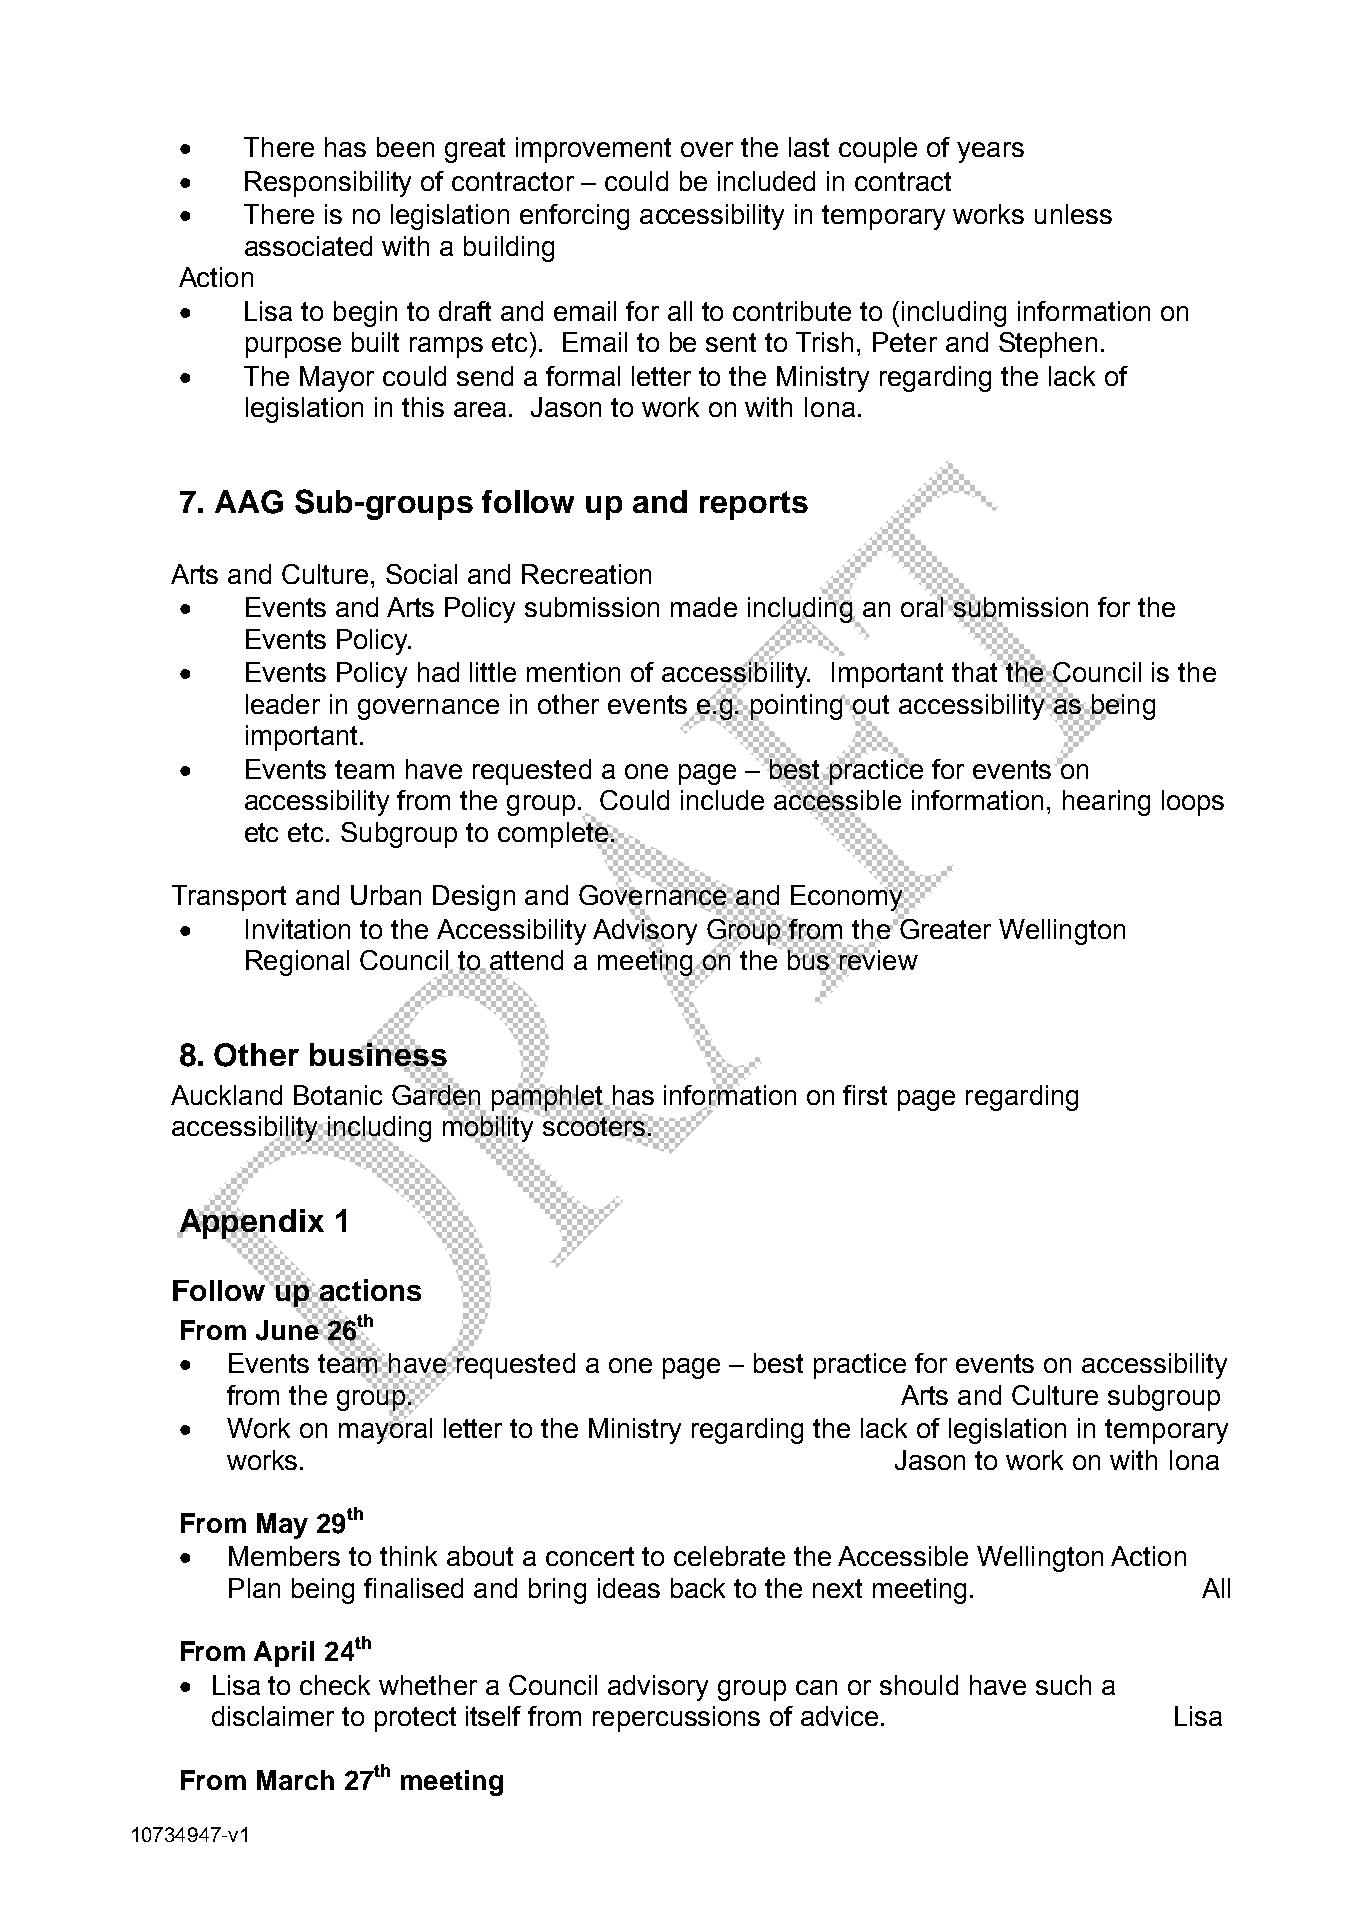  Describe the element at coordinates (729, 1556) in the screenshot. I see `celebrate` at that location.
